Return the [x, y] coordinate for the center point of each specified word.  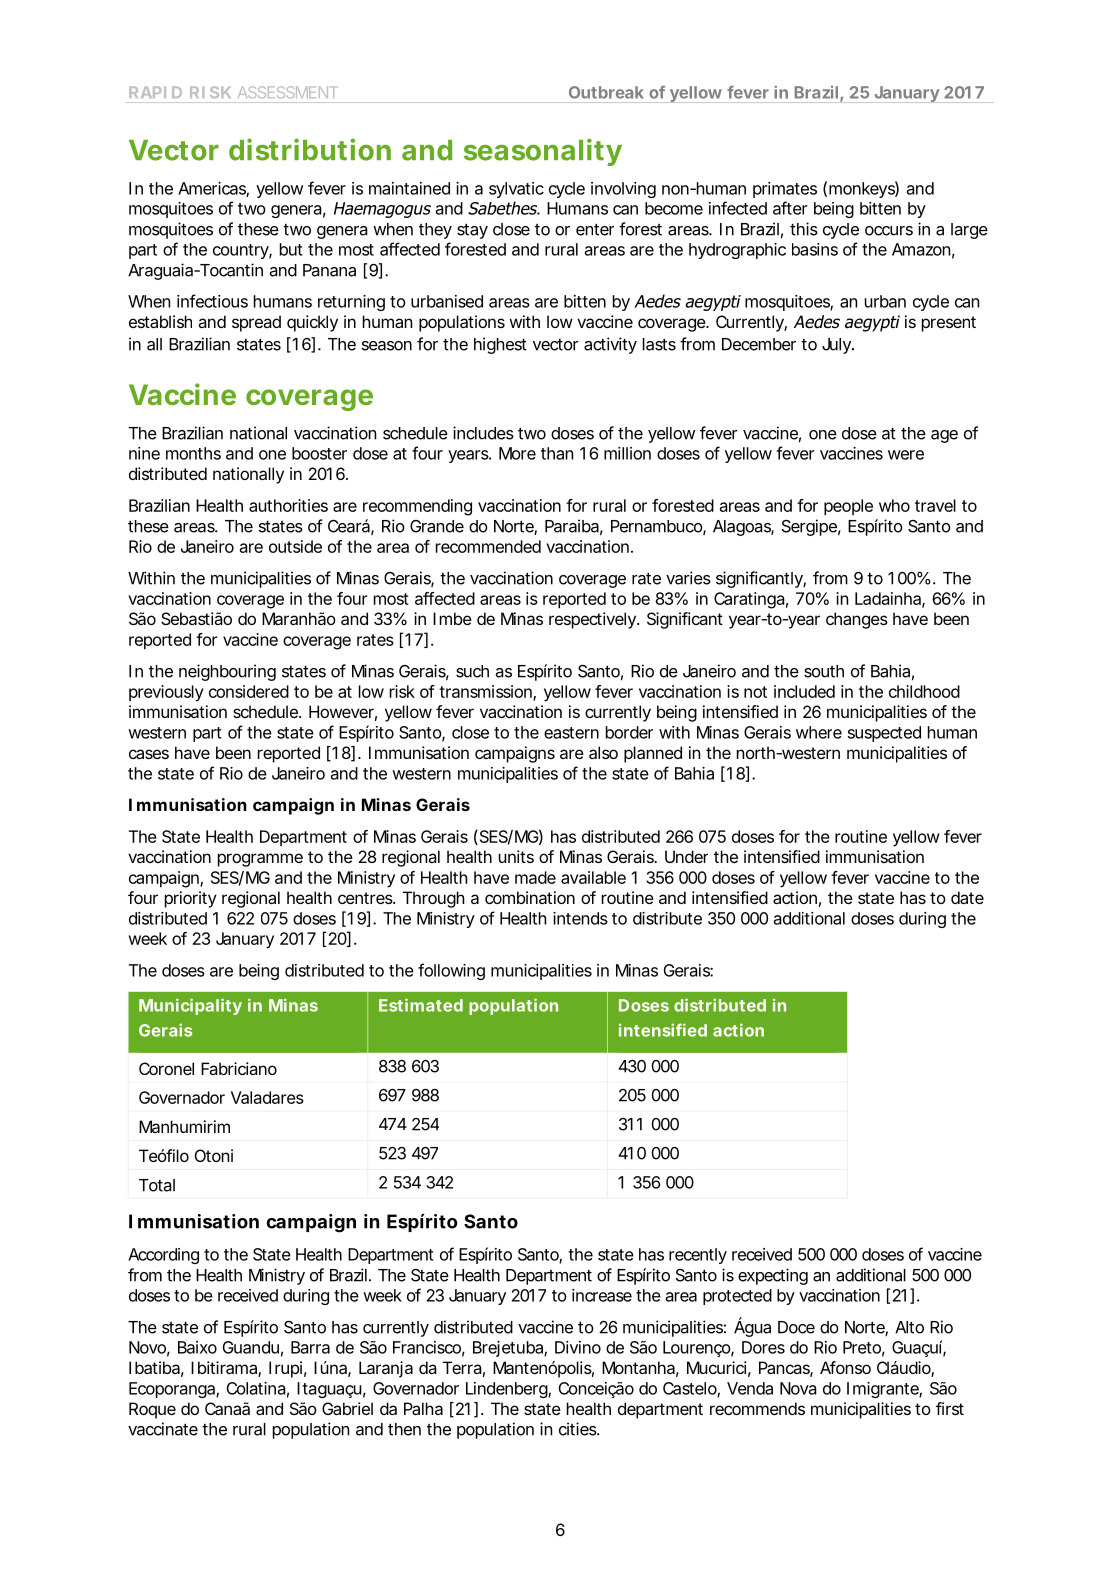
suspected [884, 734]
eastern [571, 733]
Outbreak [606, 92]
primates [785, 190]
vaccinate [163, 1429]
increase [602, 1295]
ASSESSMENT [288, 92]
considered [249, 691]
